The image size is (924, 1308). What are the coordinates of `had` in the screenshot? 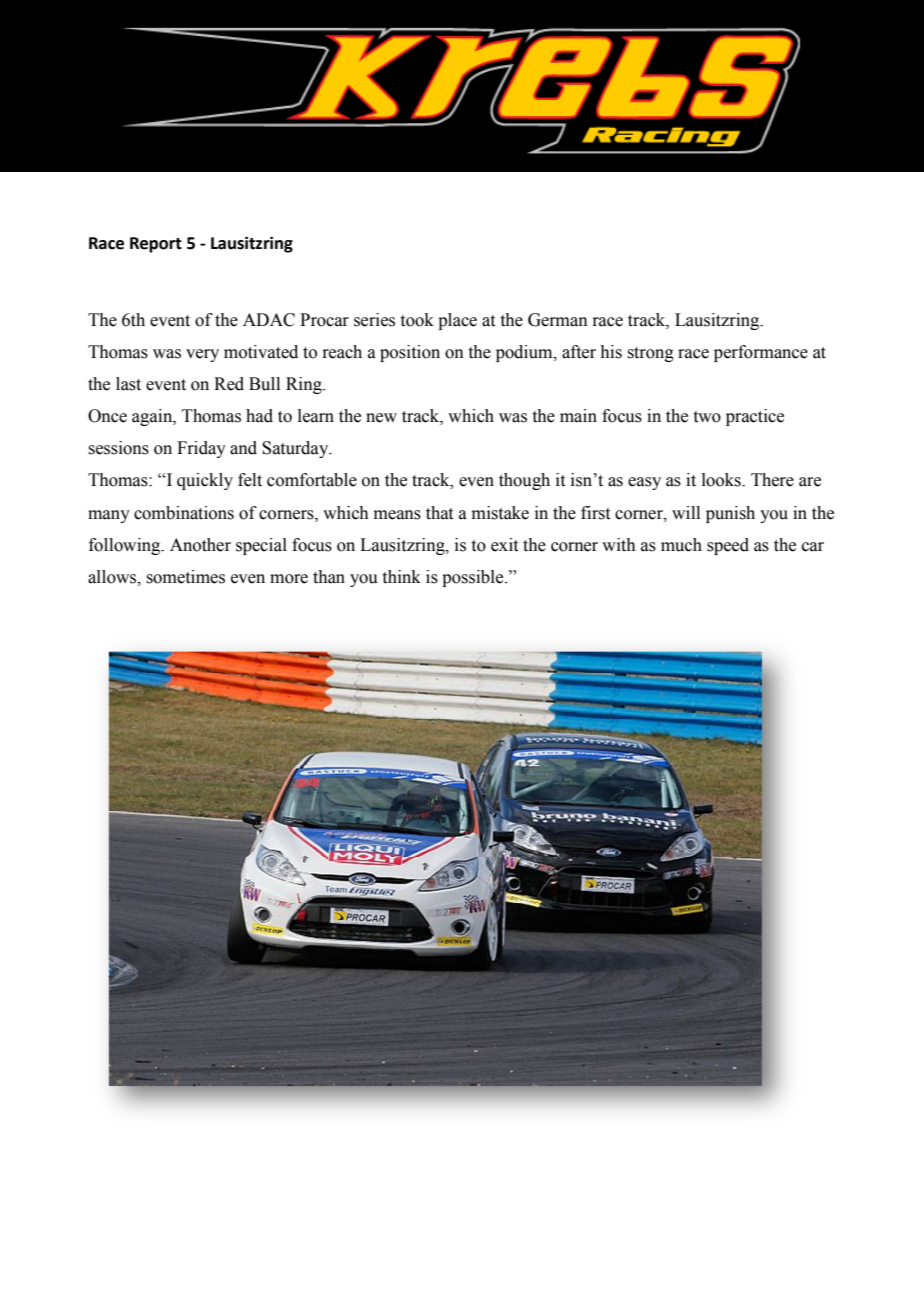 It's located at (259, 416).
